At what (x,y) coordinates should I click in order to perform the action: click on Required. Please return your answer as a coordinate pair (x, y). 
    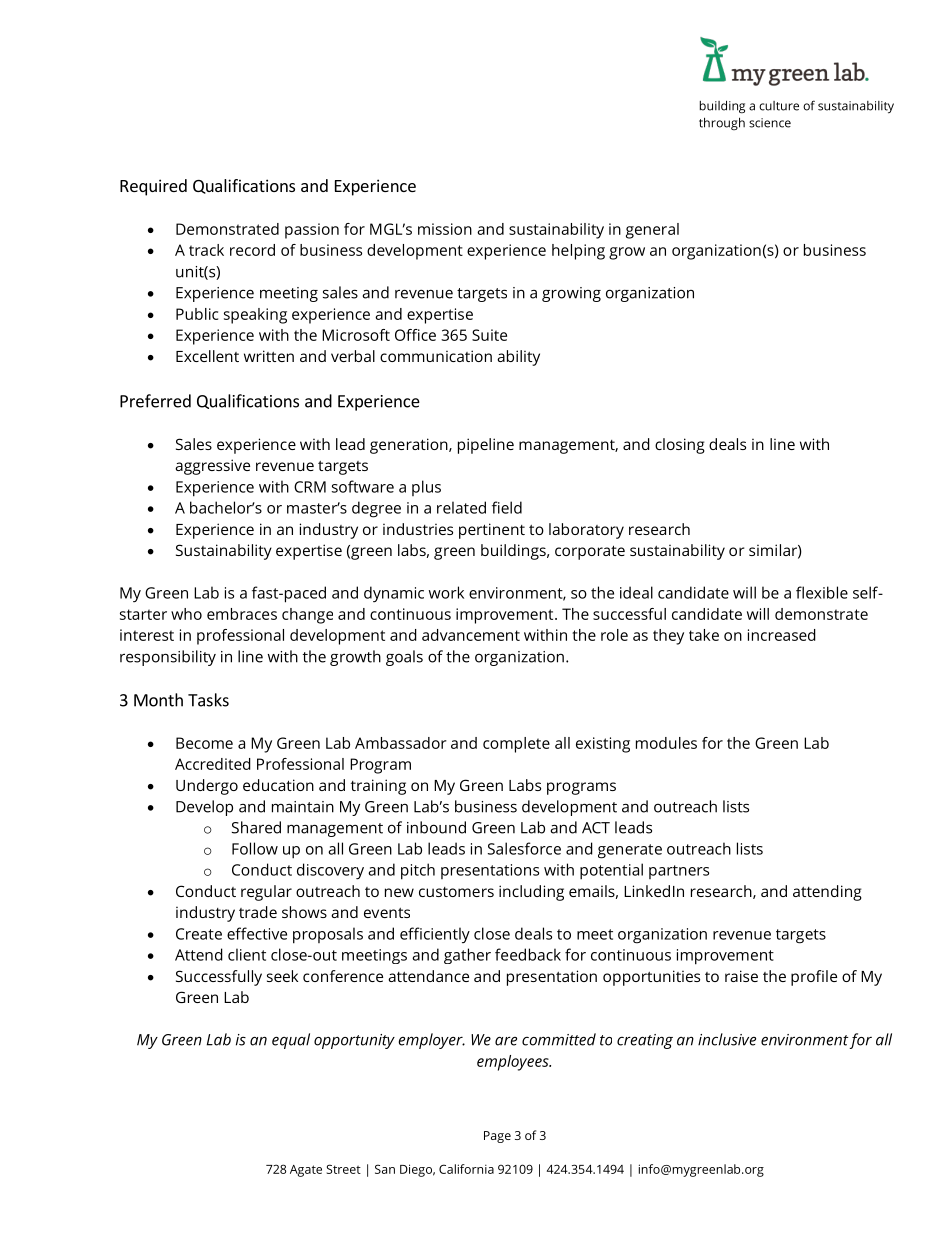
    Looking at the image, I should click on (153, 187).
